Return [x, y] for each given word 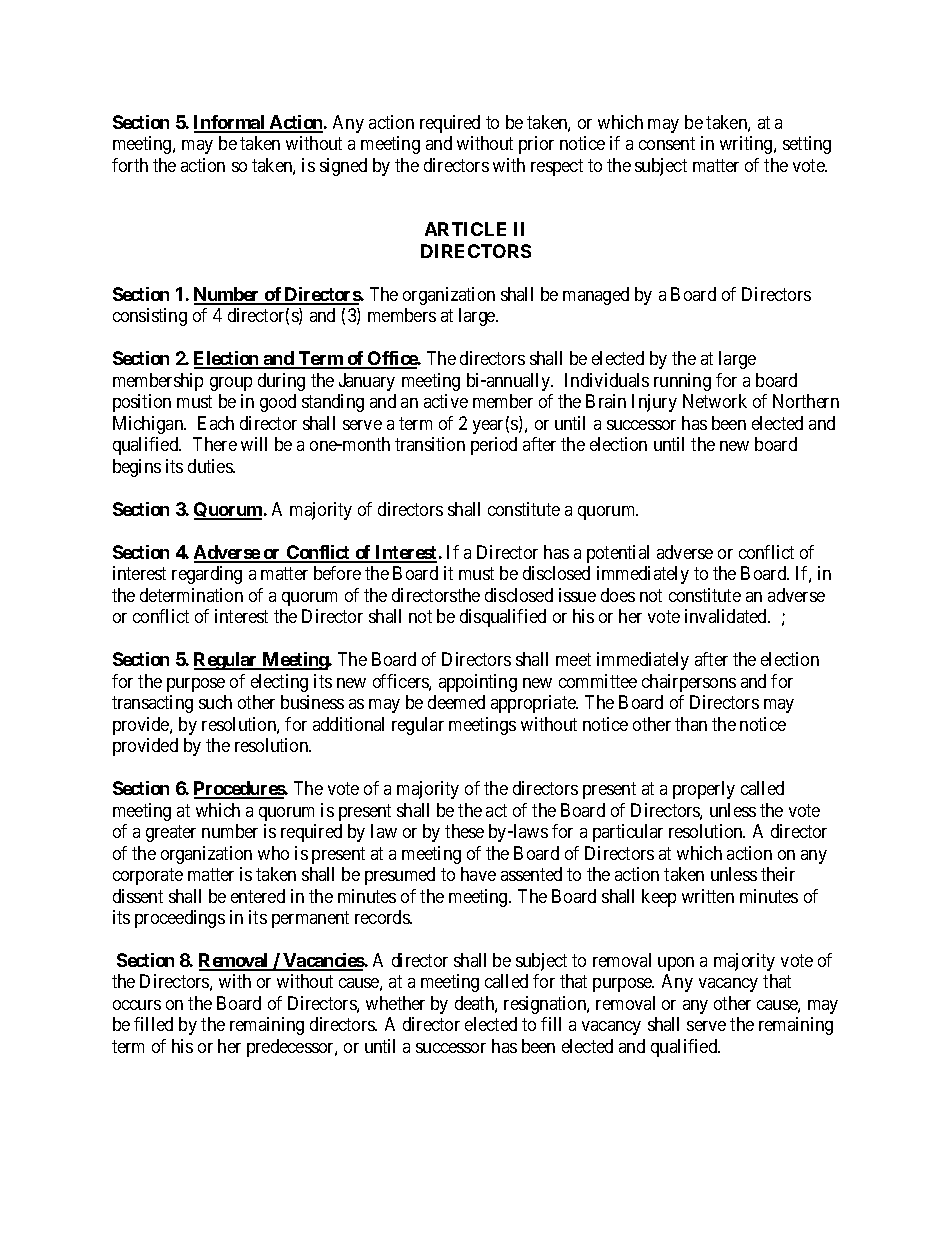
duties [211, 466]
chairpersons [689, 683]
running [682, 382]
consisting [150, 317]
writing [747, 145]
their [778, 874]
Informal [230, 123]
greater [171, 833]
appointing [478, 683]
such [215, 702]
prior [536, 145]
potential [618, 554]
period [494, 446]
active [446, 401]
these [464, 831]
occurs [137, 1005]
